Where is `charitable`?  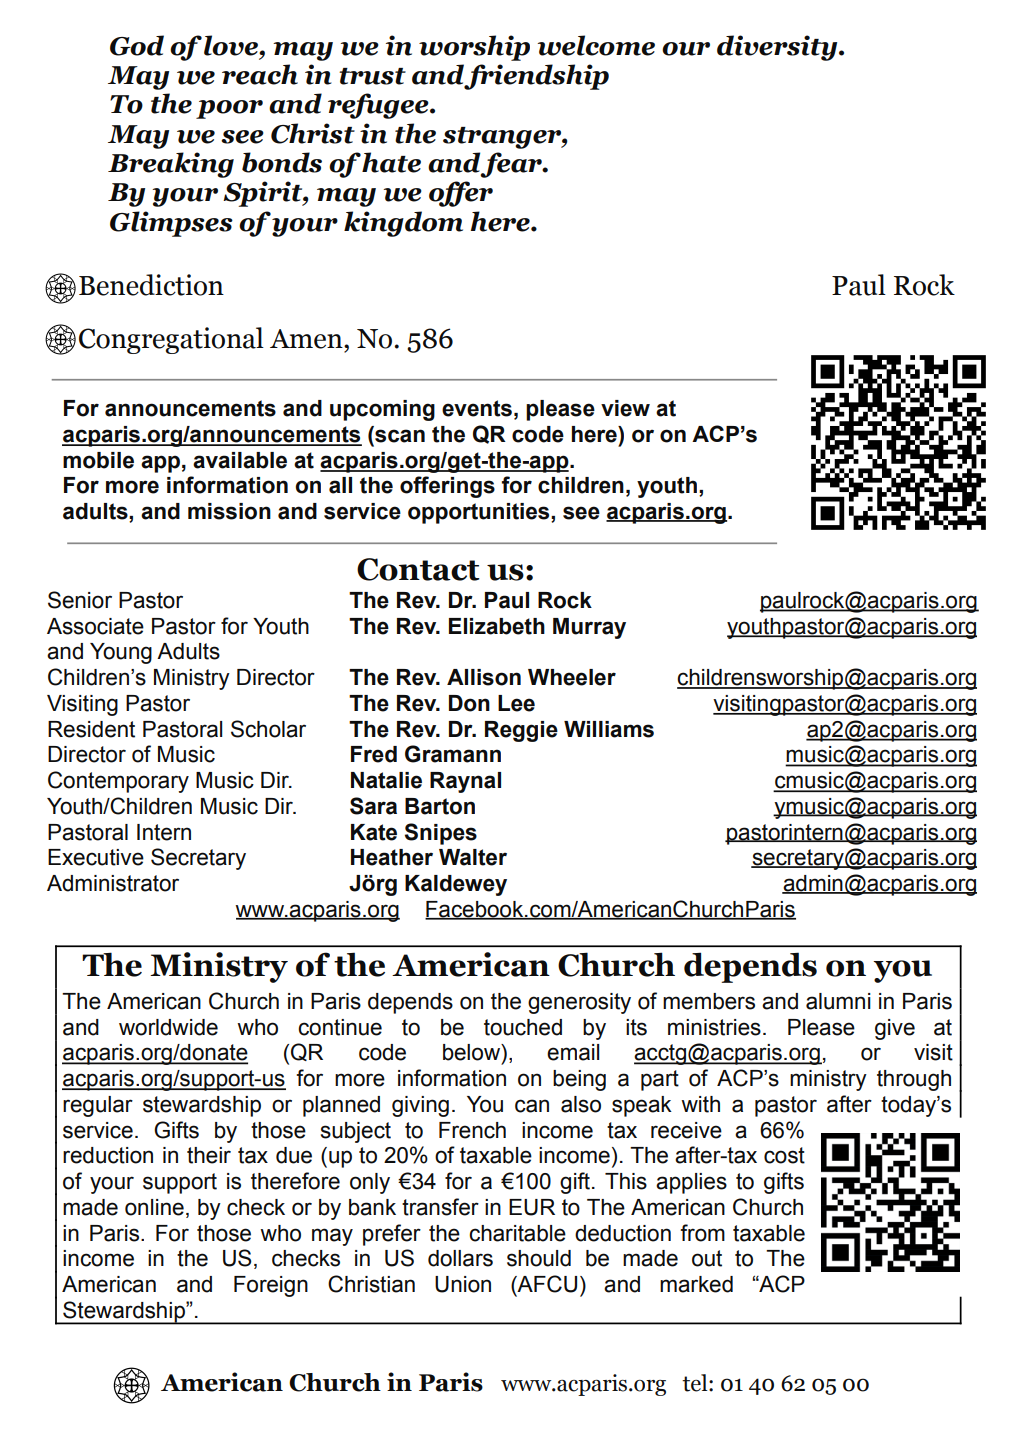
charitable is located at coordinates (517, 1233).
